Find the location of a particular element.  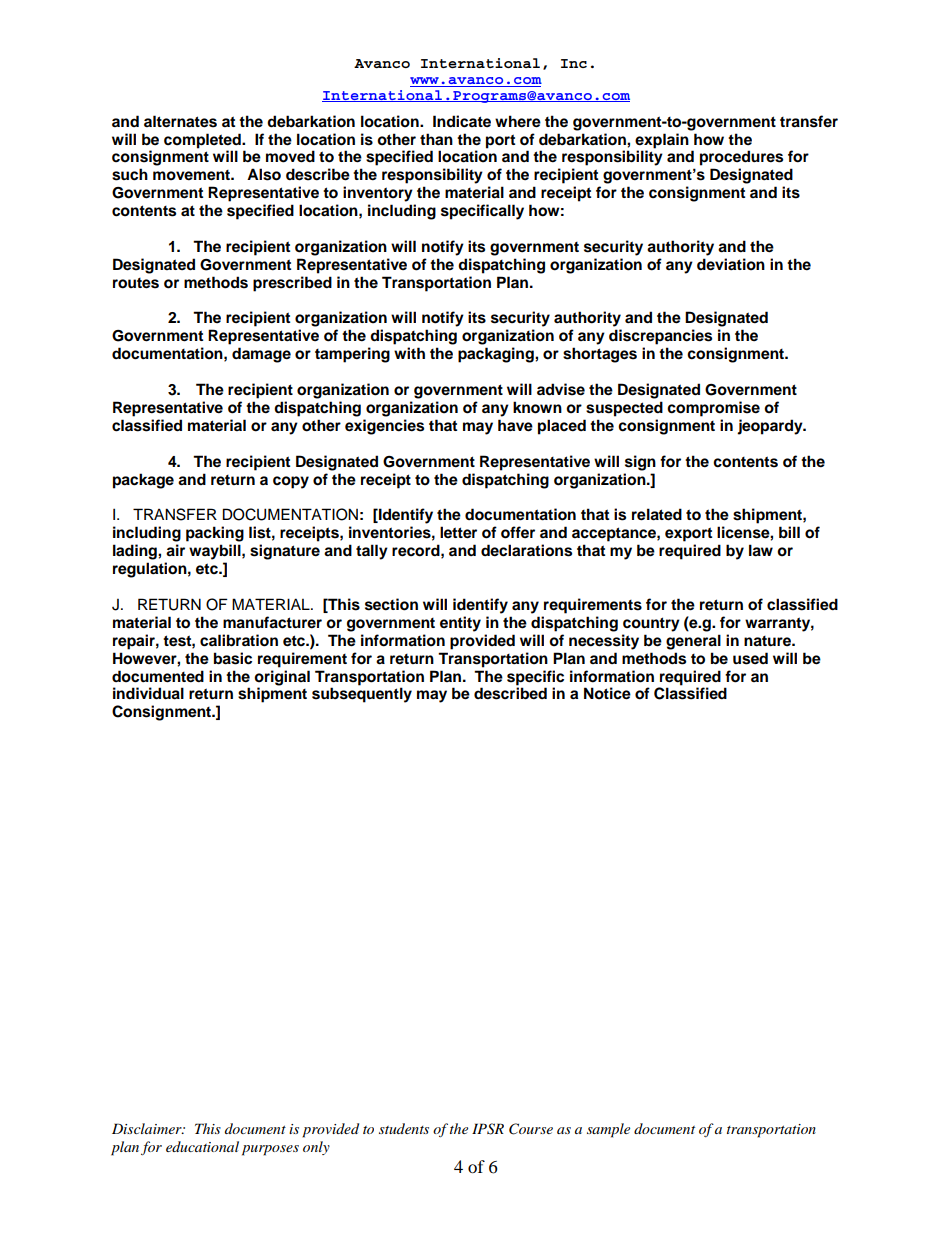

than is located at coordinates (436, 139).
